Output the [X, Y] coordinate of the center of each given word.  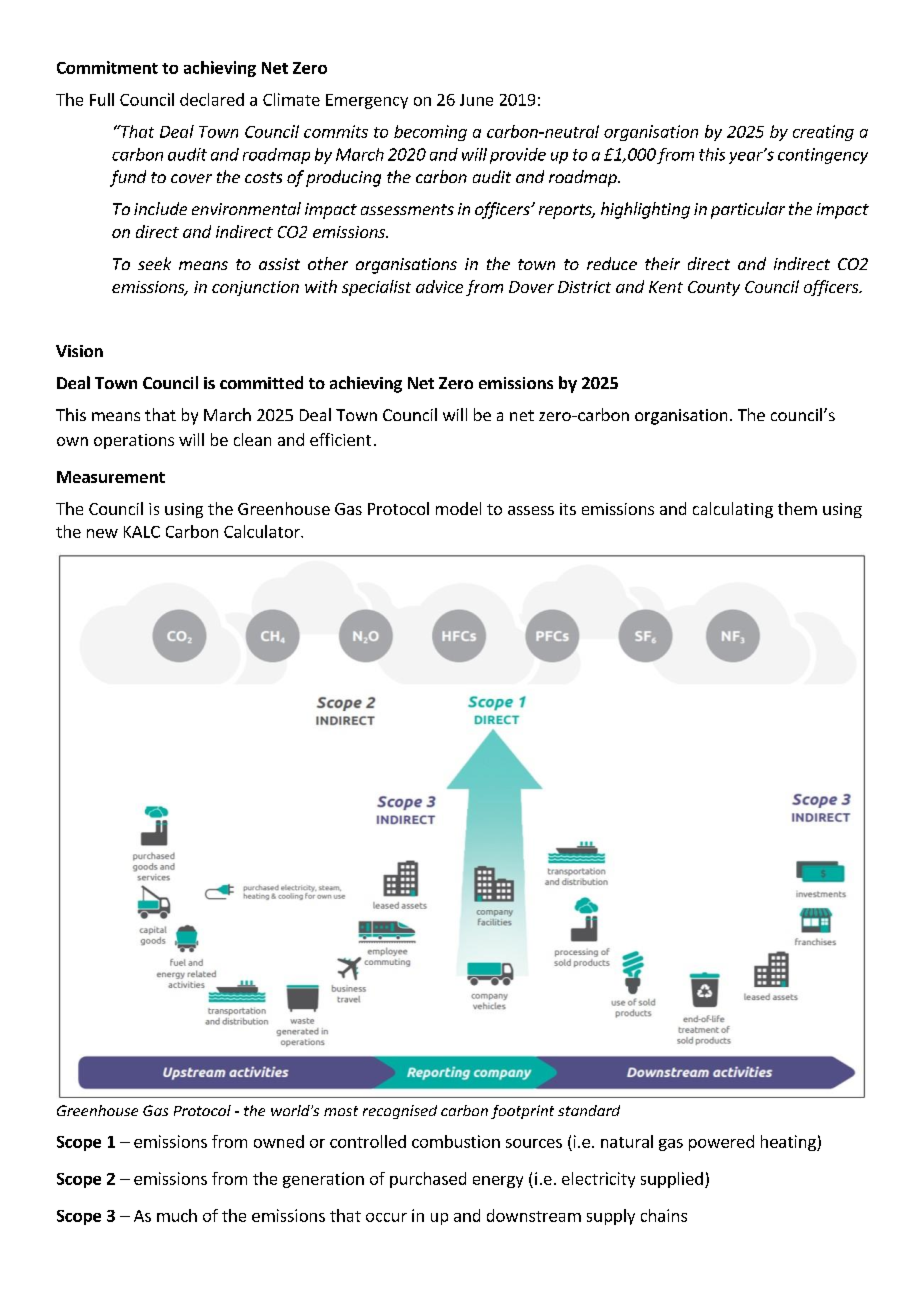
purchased [428, 1180]
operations [134, 441]
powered [721, 1143]
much [177, 1215]
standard [589, 1110]
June [476, 100]
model [458, 508]
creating [823, 133]
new [102, 533]
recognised [400, 1112]
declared [212, 99]
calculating [733, 510]
